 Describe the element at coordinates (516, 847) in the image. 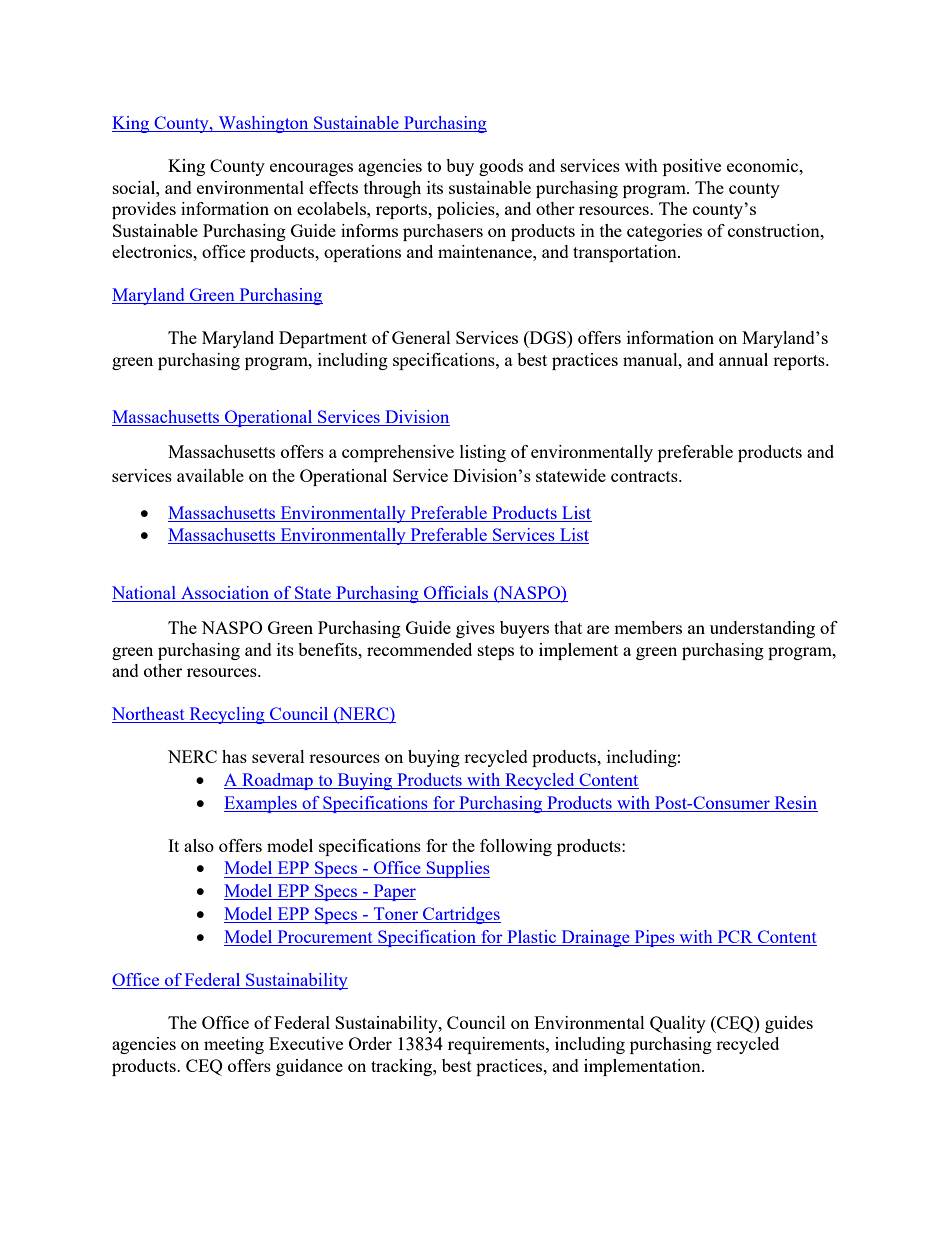

I see `following` at that location.
